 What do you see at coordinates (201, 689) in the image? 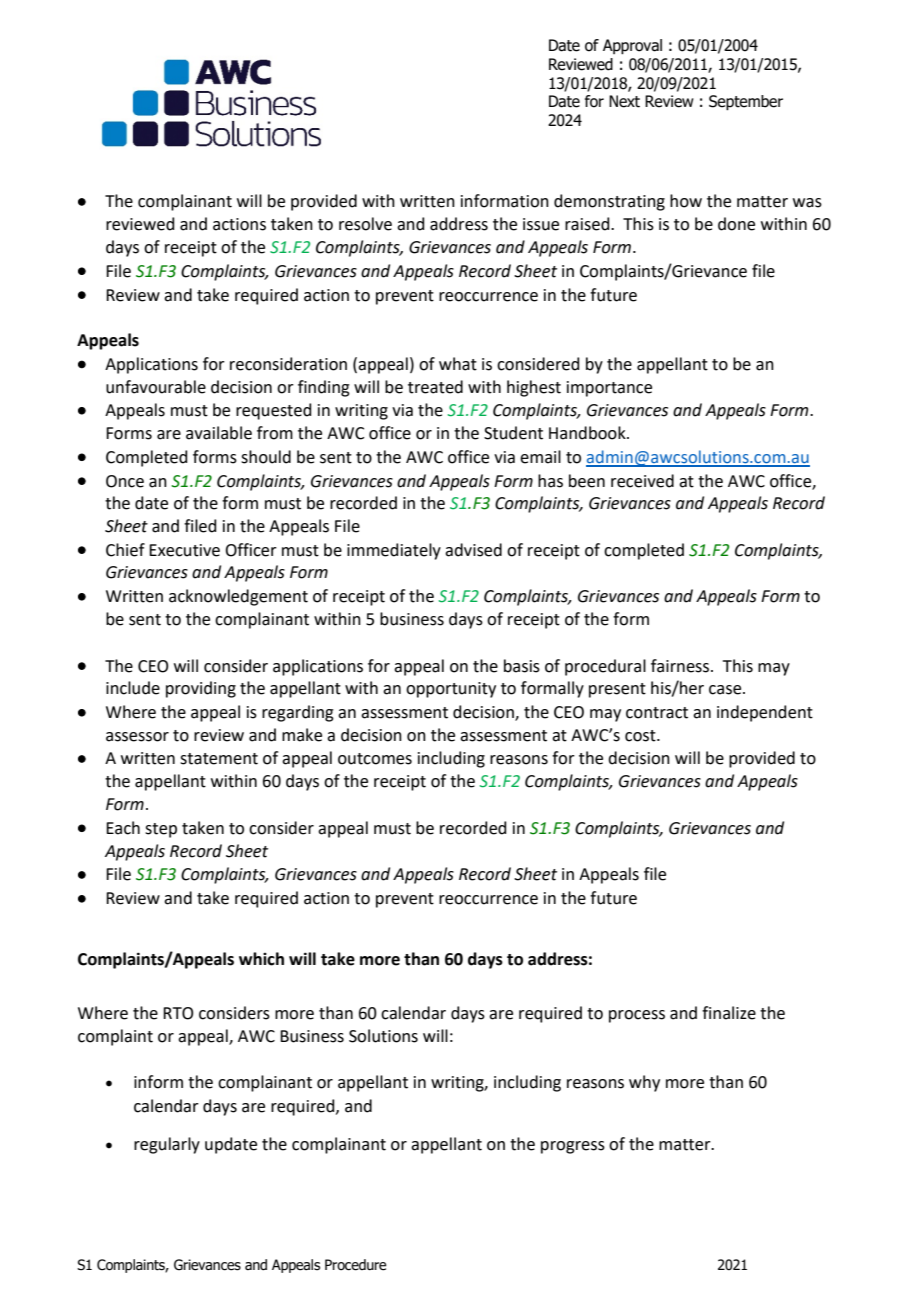
I see `providing` at bounding box center [201, 689].
